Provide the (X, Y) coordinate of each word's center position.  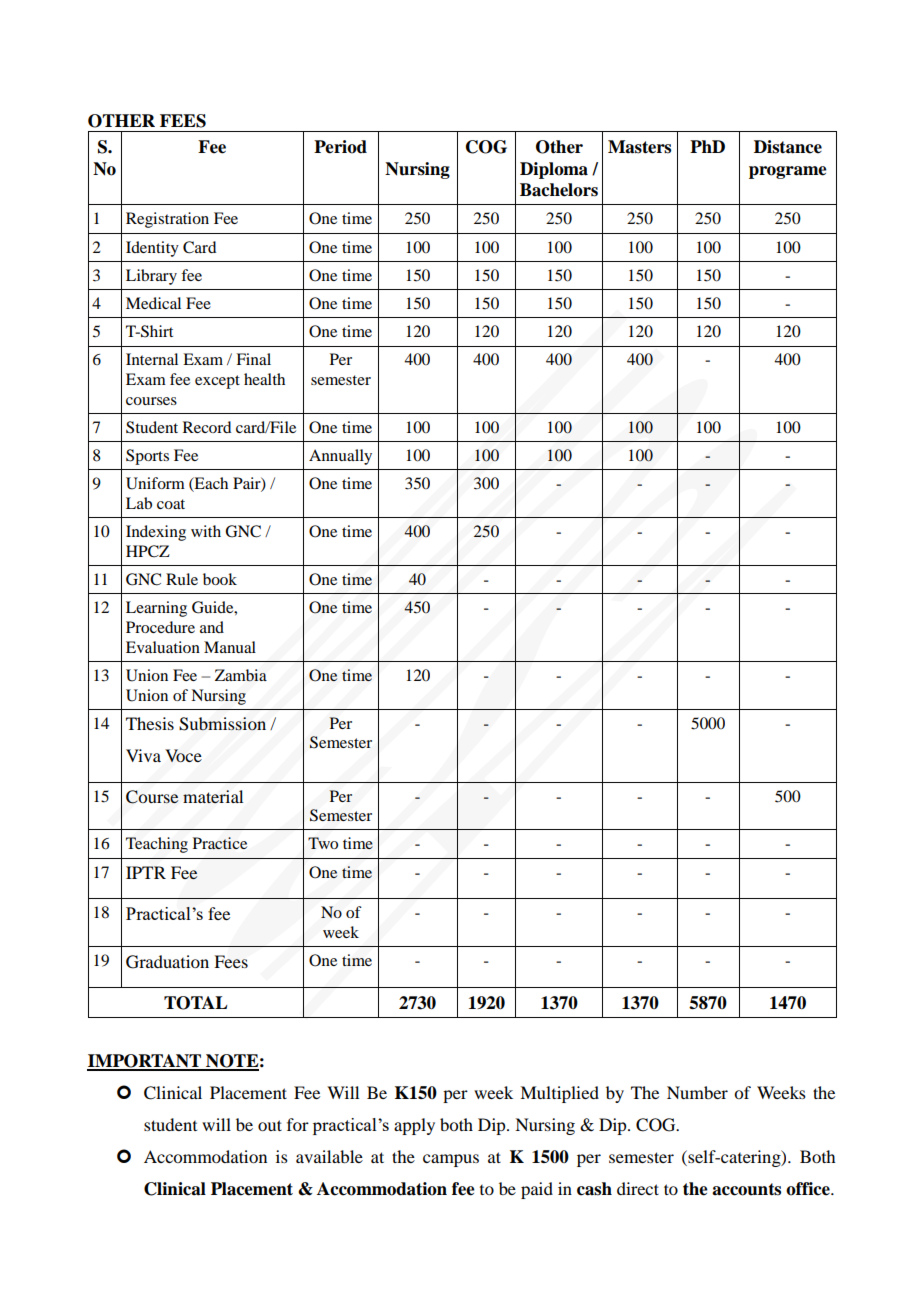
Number (697, 1092)
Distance (788, 147)
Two (323, 843)
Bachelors (559, 190)
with (206, 531)
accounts (746, 1189)
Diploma (554, 170)
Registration (167, 220)
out (270, 1125)
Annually (340, 457)
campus (451, 1160)
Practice (220, 843)
